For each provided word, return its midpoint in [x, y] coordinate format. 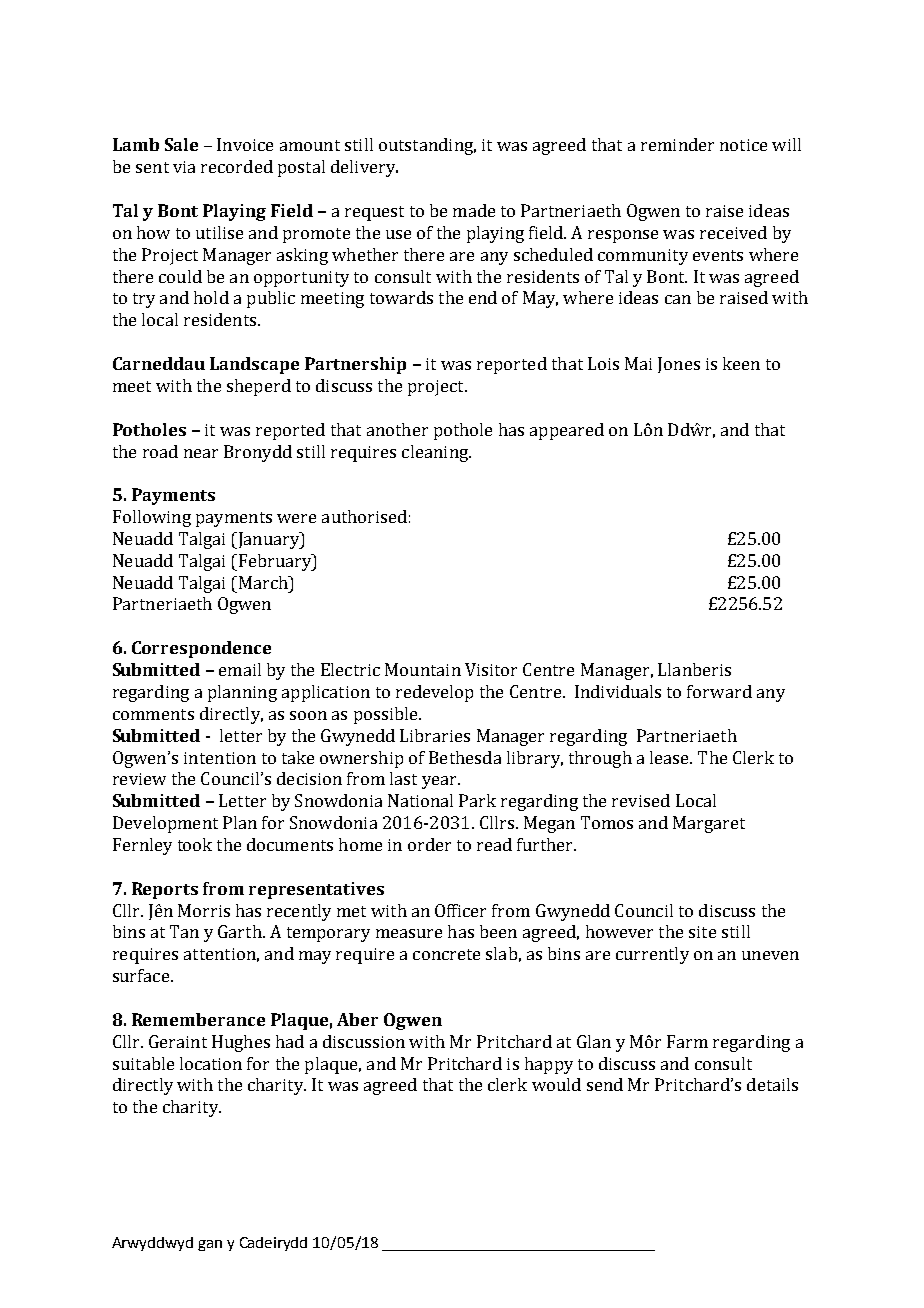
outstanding [427, 146]
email [240, 669]
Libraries [435, 735]
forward [719, 691]
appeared [567, 431]
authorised [364, 516]
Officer [460, 910]
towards [401, 297]
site [702, 932]
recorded [237, 166]
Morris [204, 910]
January [268, 540]
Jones [679, 365]
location [211, 1063]
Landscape [254, 365]
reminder [677, 144]
